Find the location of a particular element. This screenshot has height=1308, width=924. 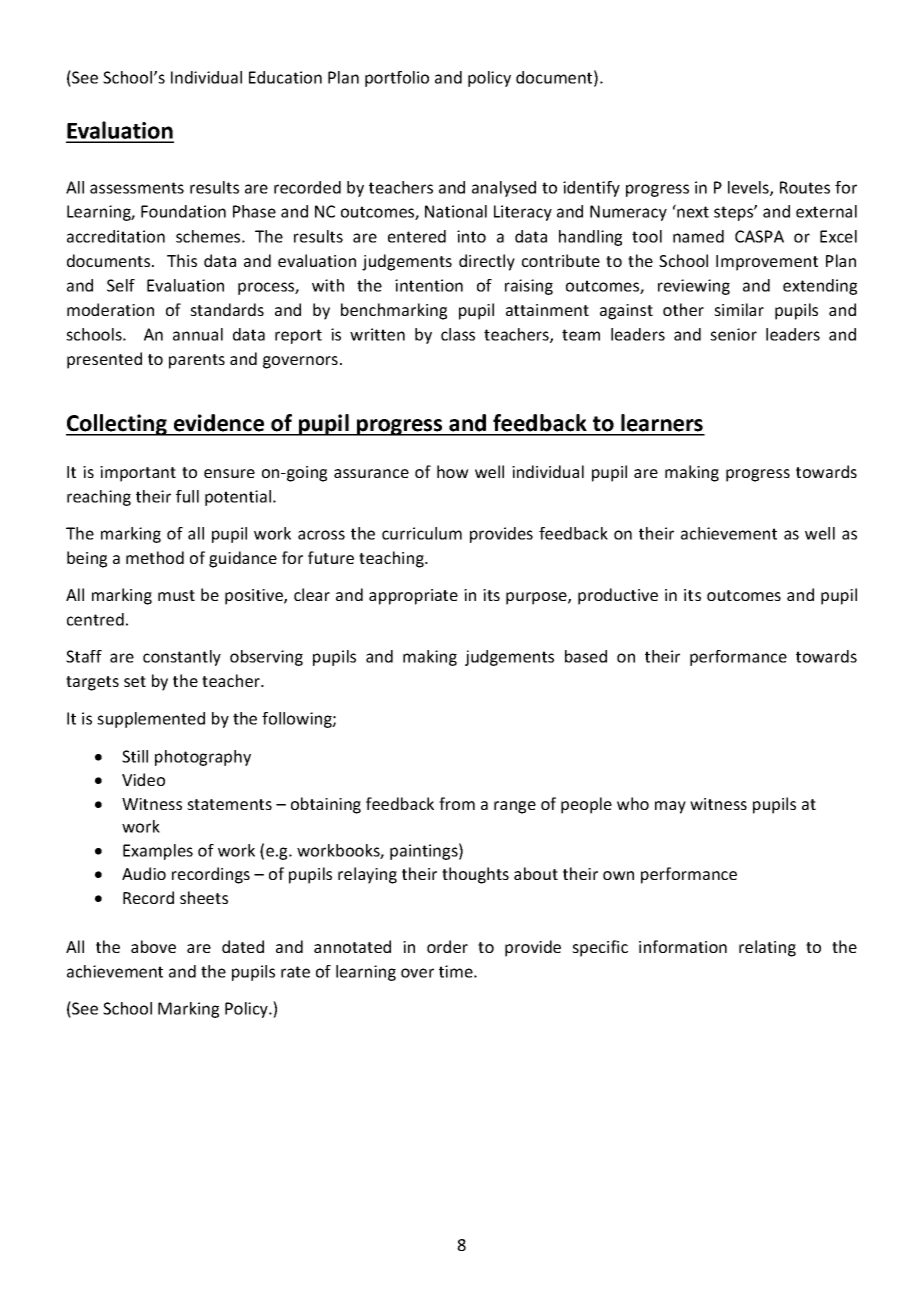

order is located at coordinates (447, 946).
